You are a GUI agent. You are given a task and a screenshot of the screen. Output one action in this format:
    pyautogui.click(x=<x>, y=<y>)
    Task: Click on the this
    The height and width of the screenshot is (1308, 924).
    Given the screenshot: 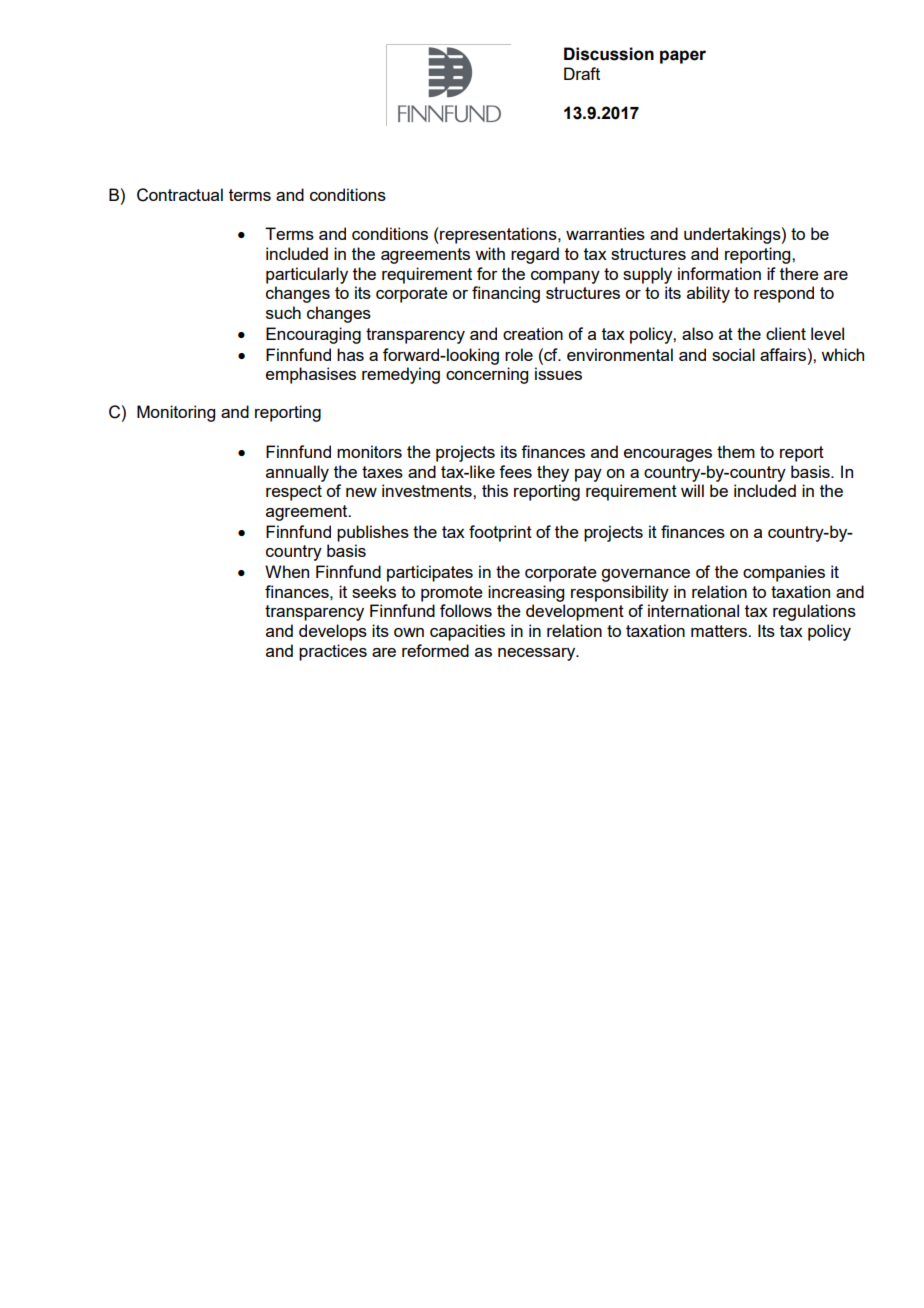 What is the action you would take?
    pyautogui.click(x=495, y=490)
